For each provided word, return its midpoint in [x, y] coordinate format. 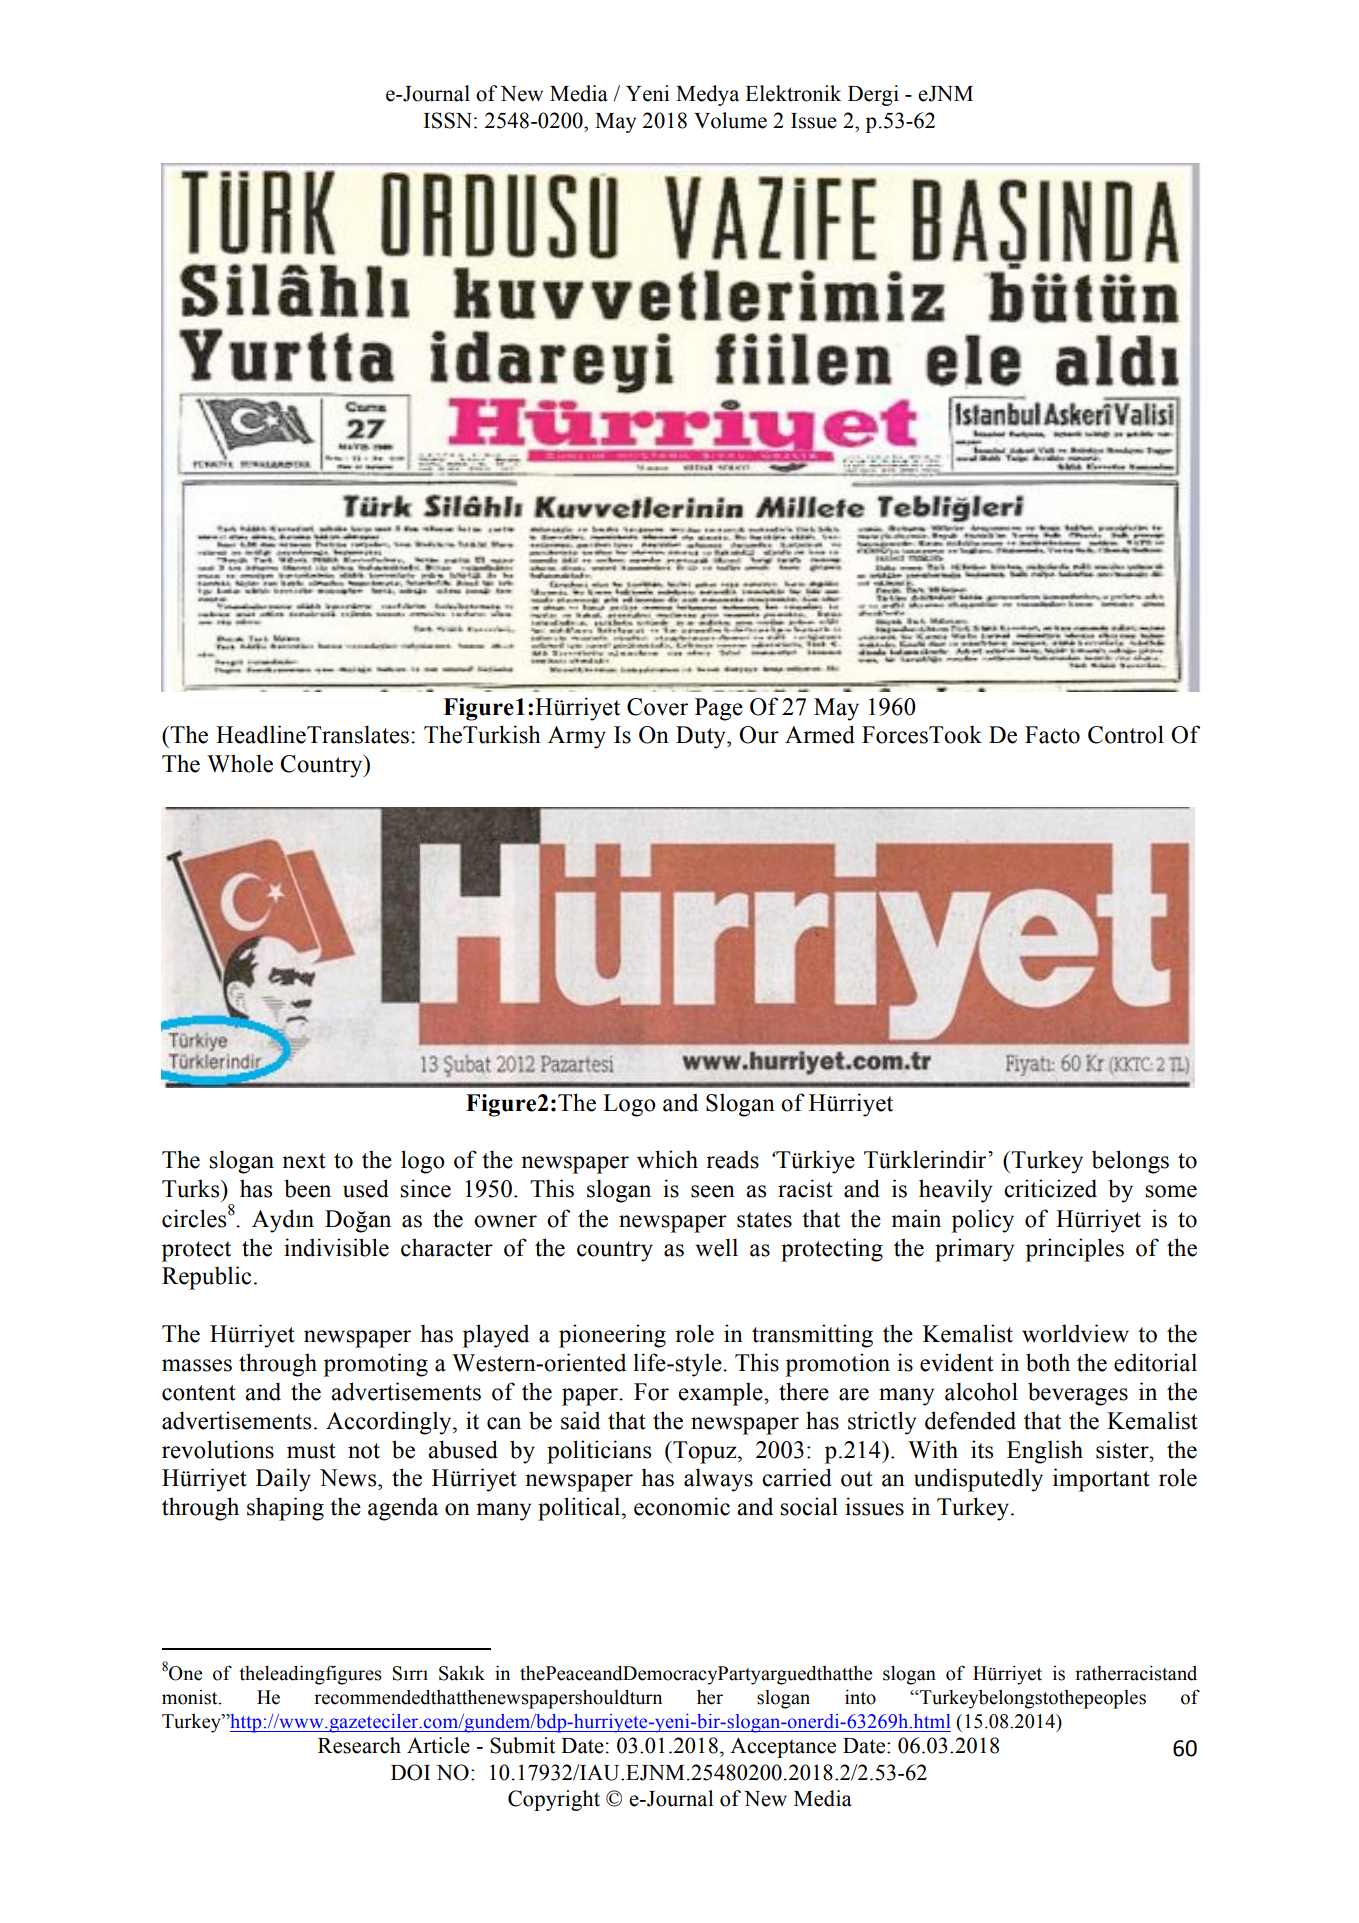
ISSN [449, 120]
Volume [730, 120]
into [860, 1697]
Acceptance [783, 1747]
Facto [1052, 735]
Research [359, 1745]
